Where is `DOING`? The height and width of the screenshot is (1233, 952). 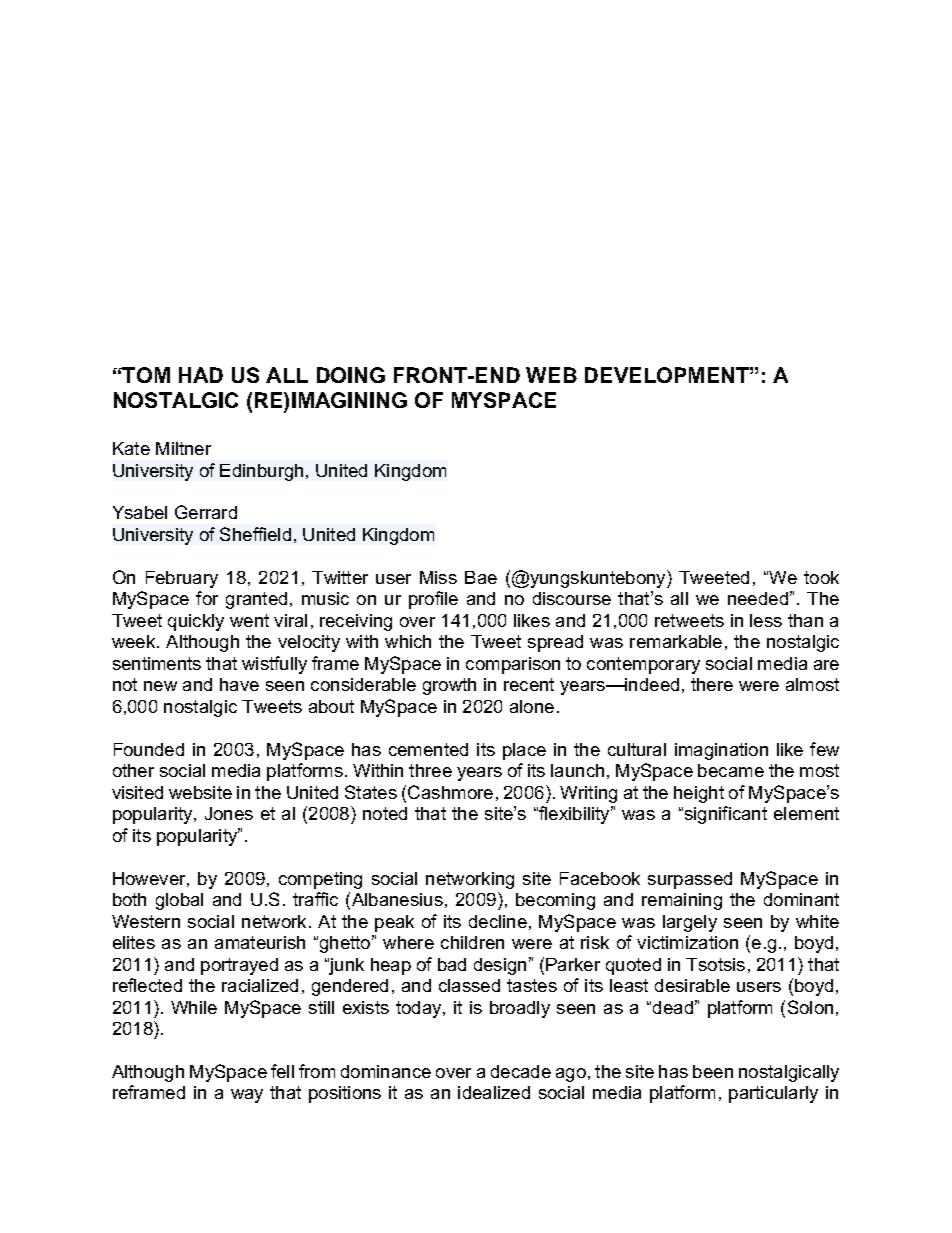 DOING is located at coordinates (351, 375).
